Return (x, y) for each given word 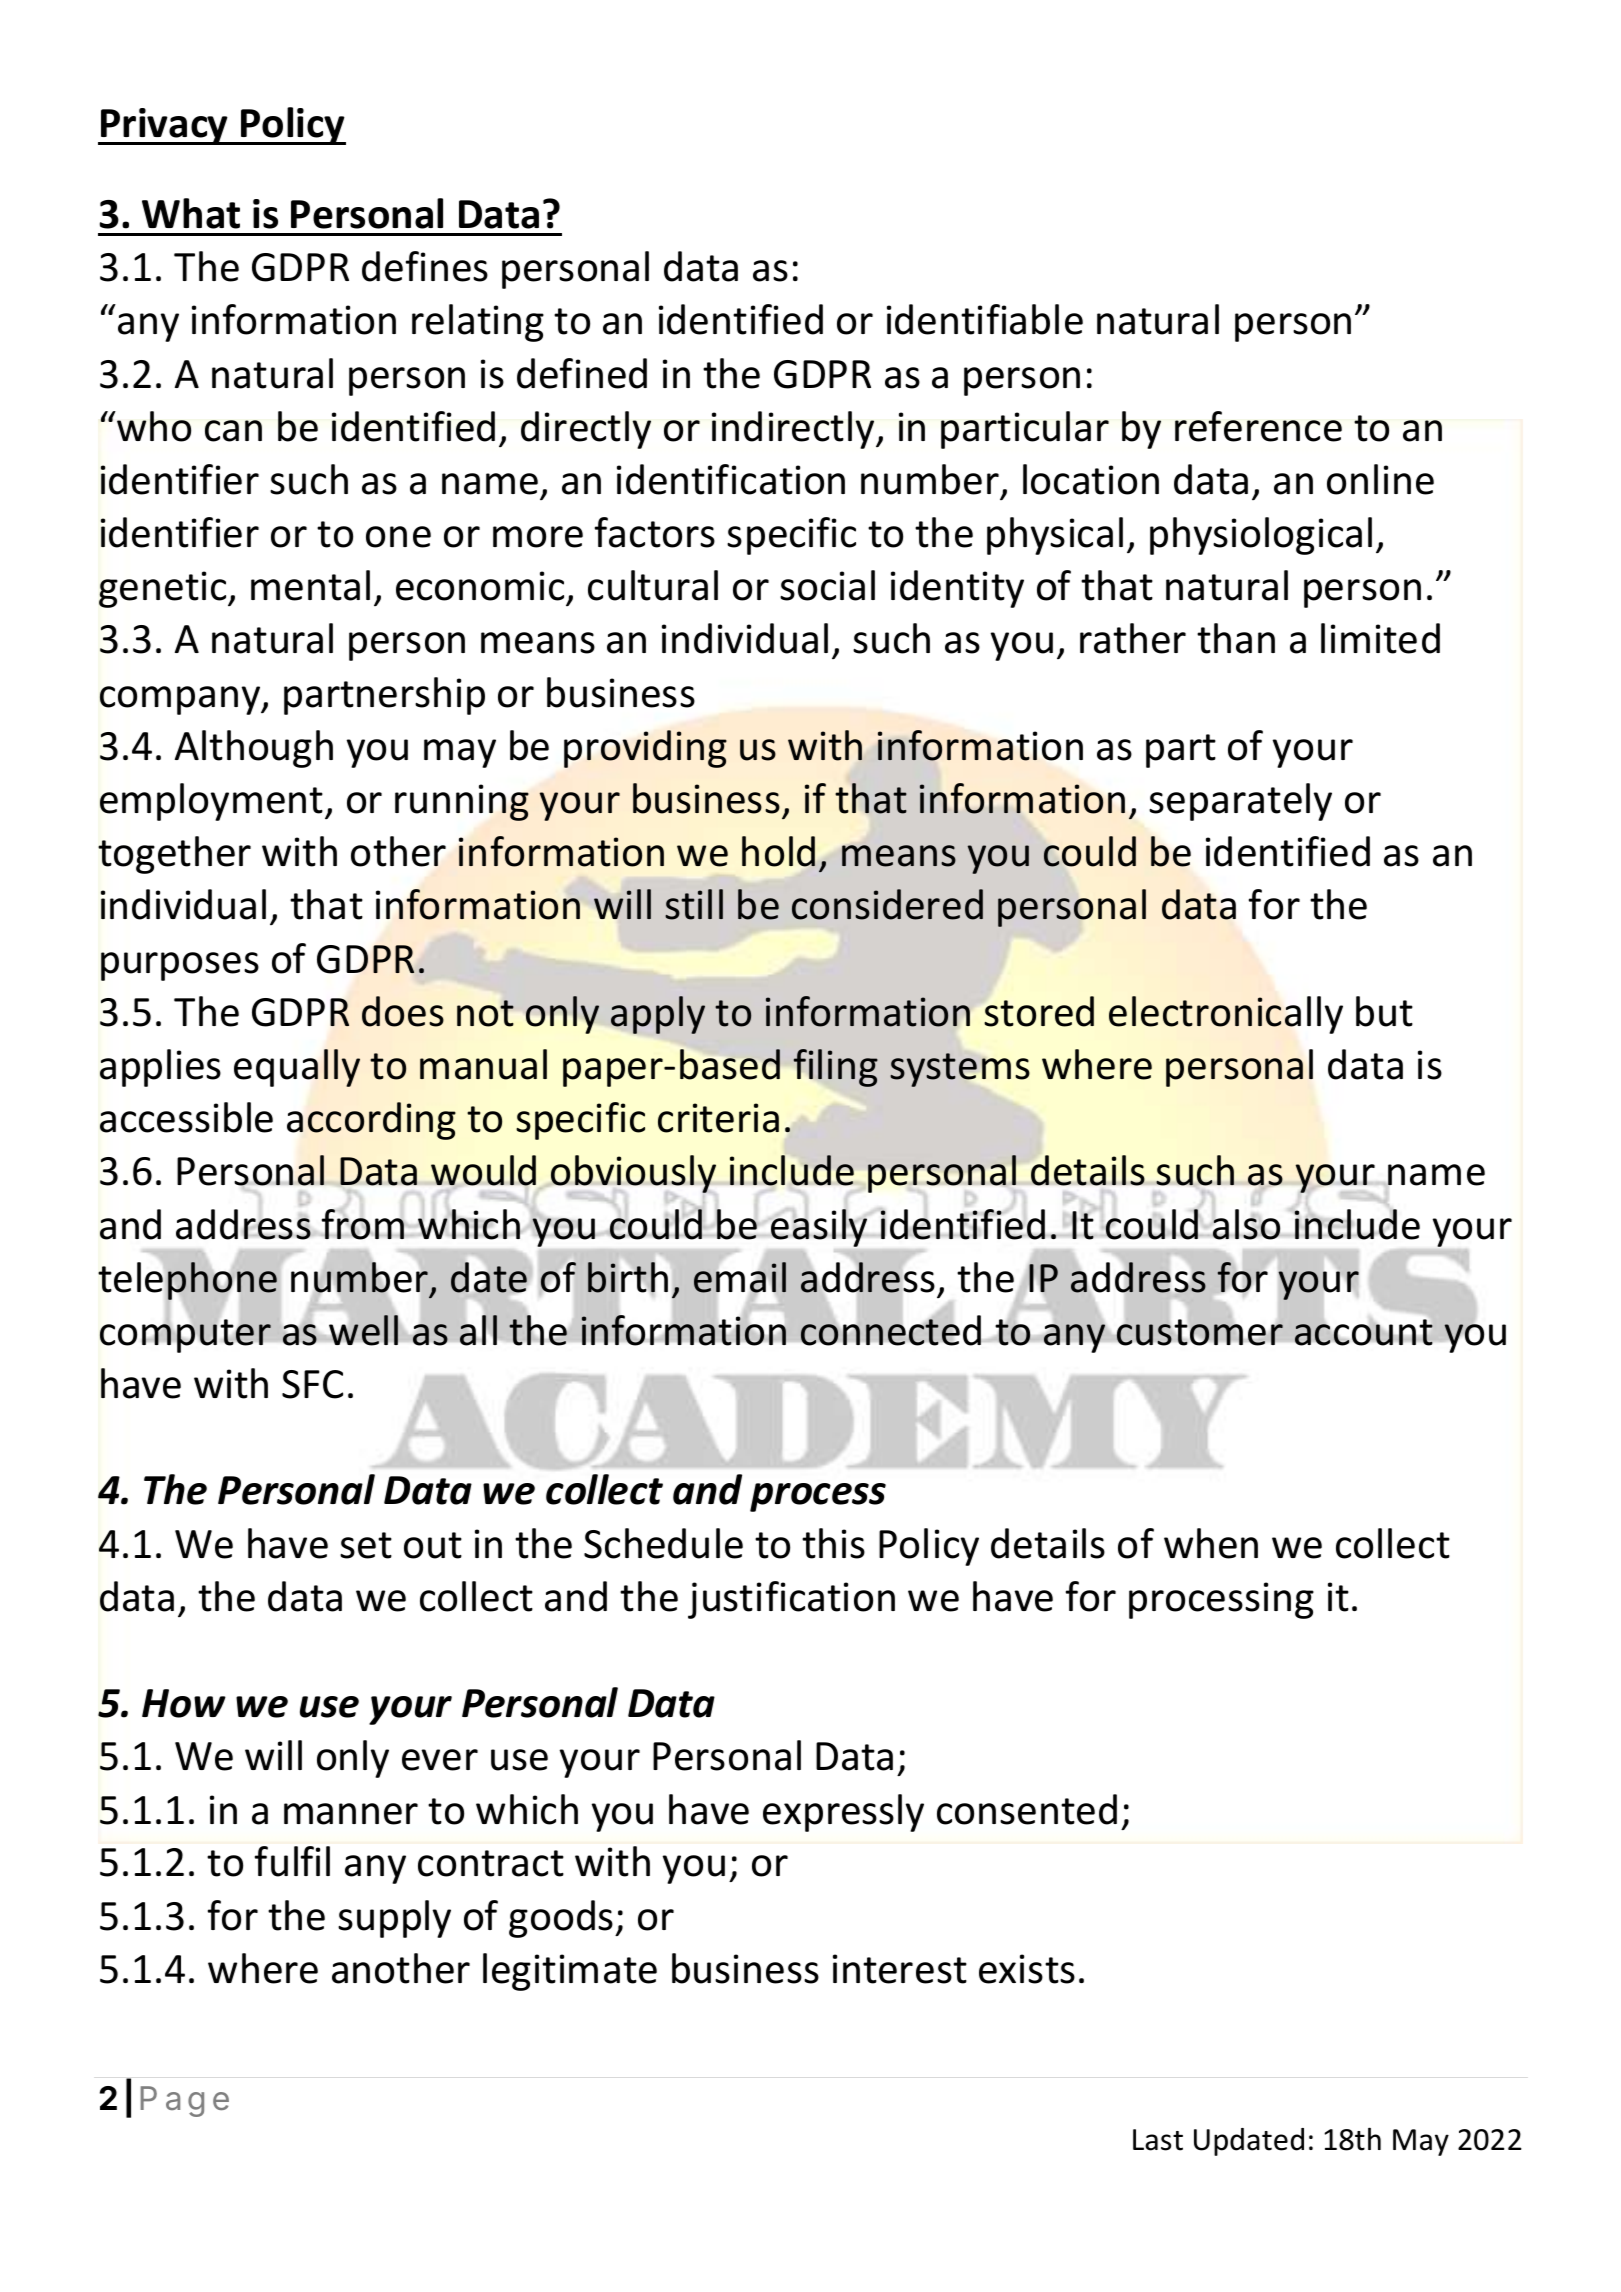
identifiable (985, 319)
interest (900, 1969)
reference (1258, 426)
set (366, 1545)
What (191, 213)
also (1246, 1224)
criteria (718, 1118)
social (827, 585)
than (1236, 638)
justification (791, 1600)
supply (394, 1919)
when (1211, 1543)
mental (310, 585)
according (371, 1121)
